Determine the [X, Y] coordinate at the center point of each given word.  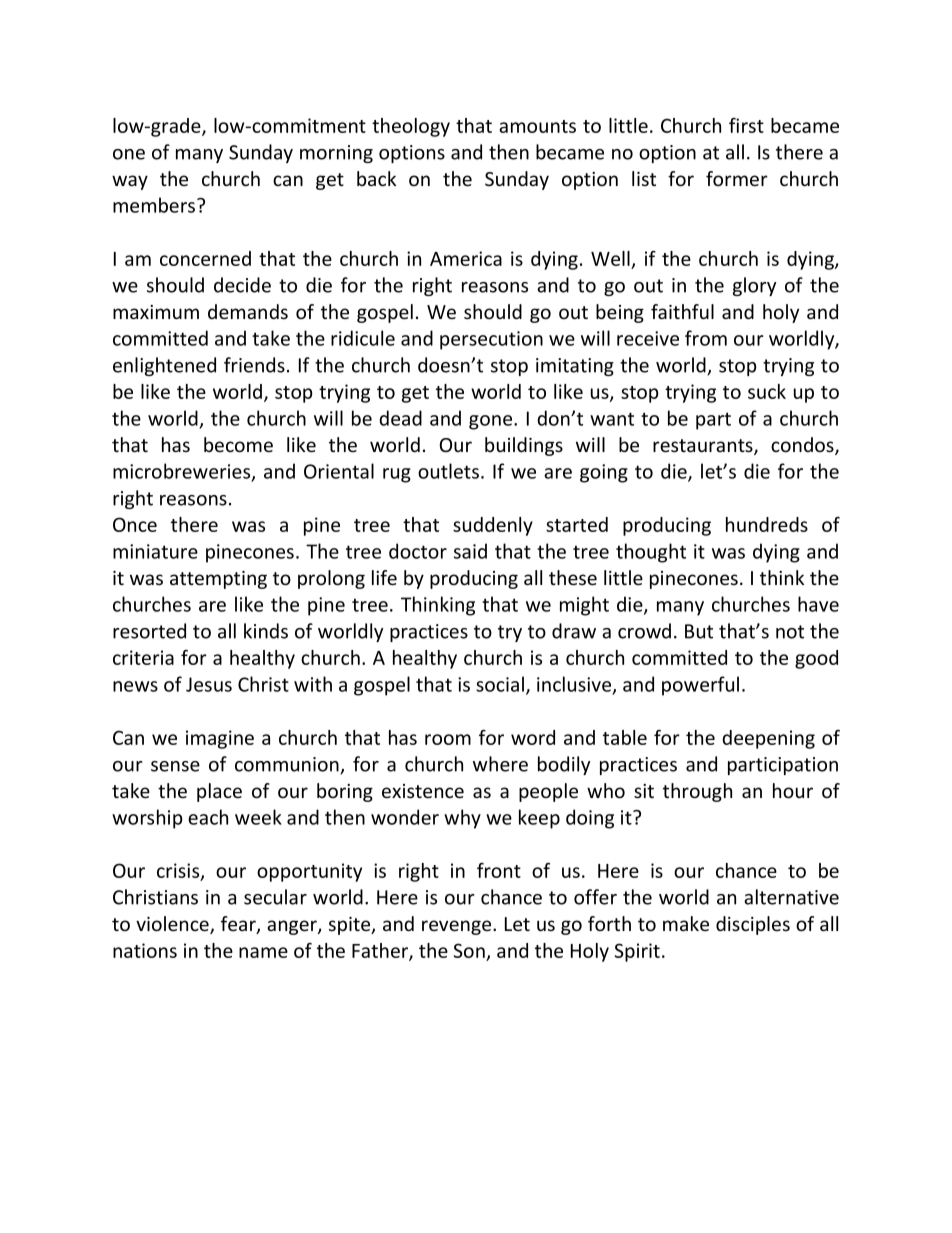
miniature [155, 551]
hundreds [767, 524]
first [746, 125]
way [130, 182]
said [470, 551]
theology [411, 127]
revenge [458, 927]
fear [239, 925]
